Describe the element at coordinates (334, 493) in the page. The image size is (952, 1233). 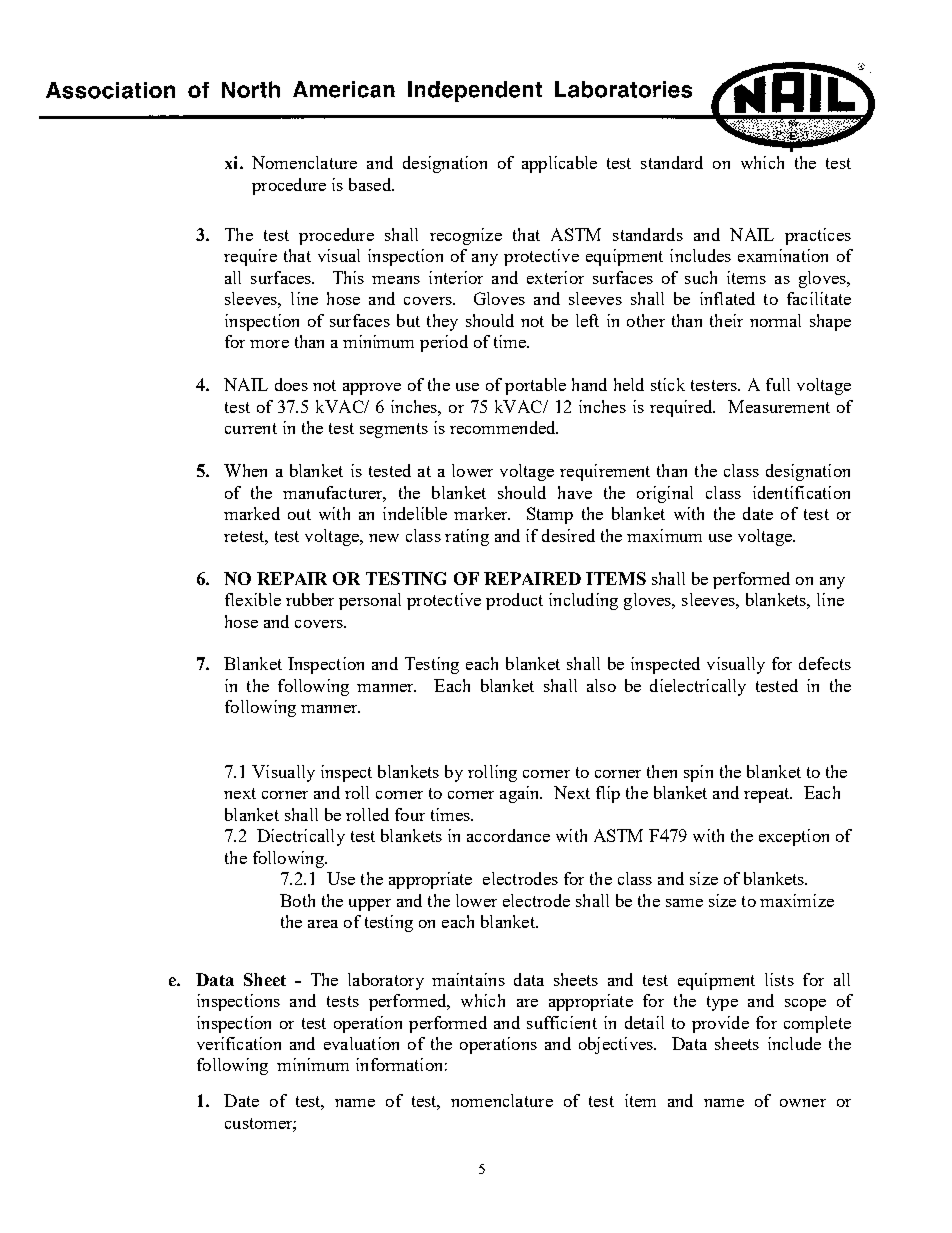
I see `manufacturer` at that location.
